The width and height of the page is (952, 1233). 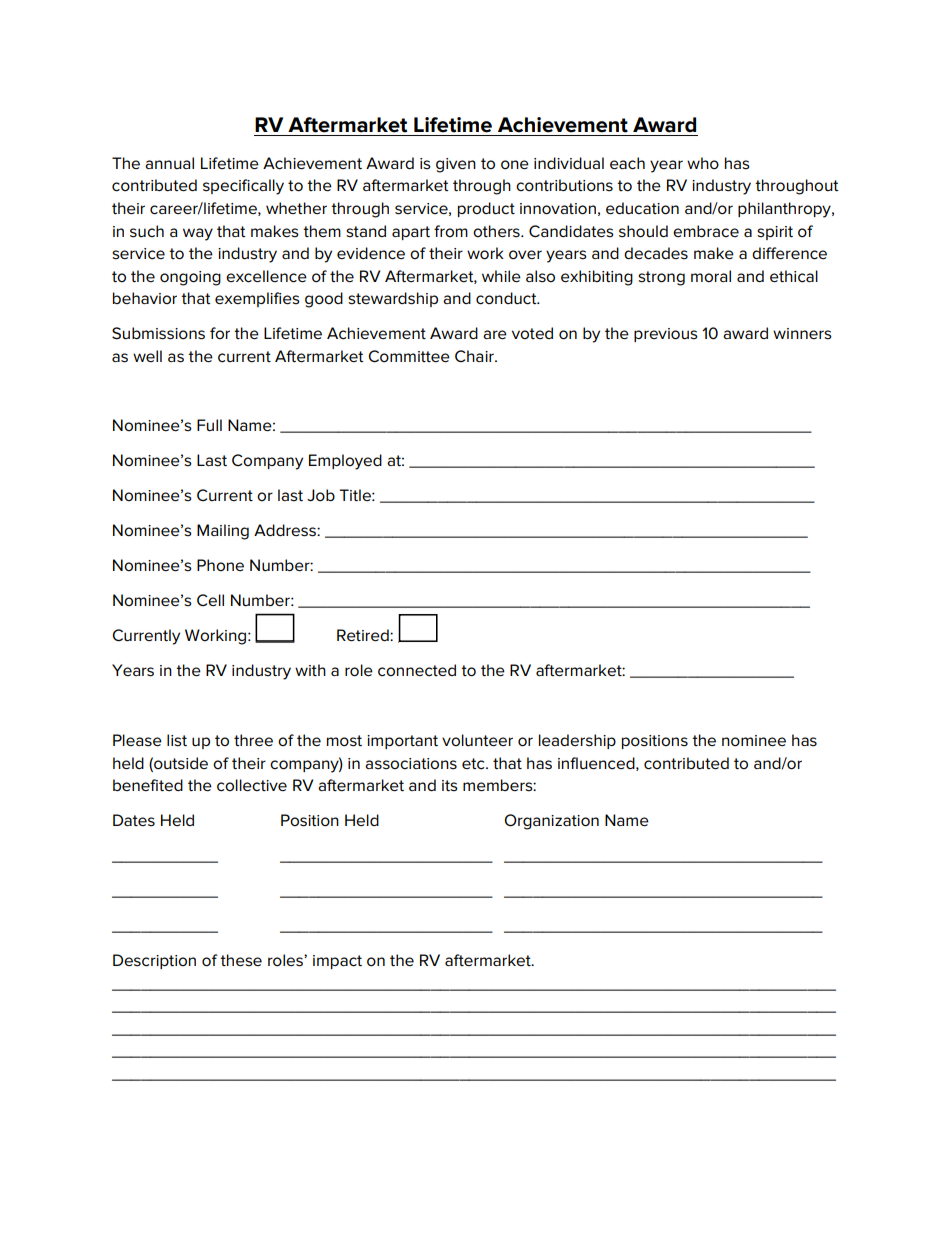 What do you see at coordinates (666, 335) in the page?
I see `previous` at bounding box center [666, 335].
